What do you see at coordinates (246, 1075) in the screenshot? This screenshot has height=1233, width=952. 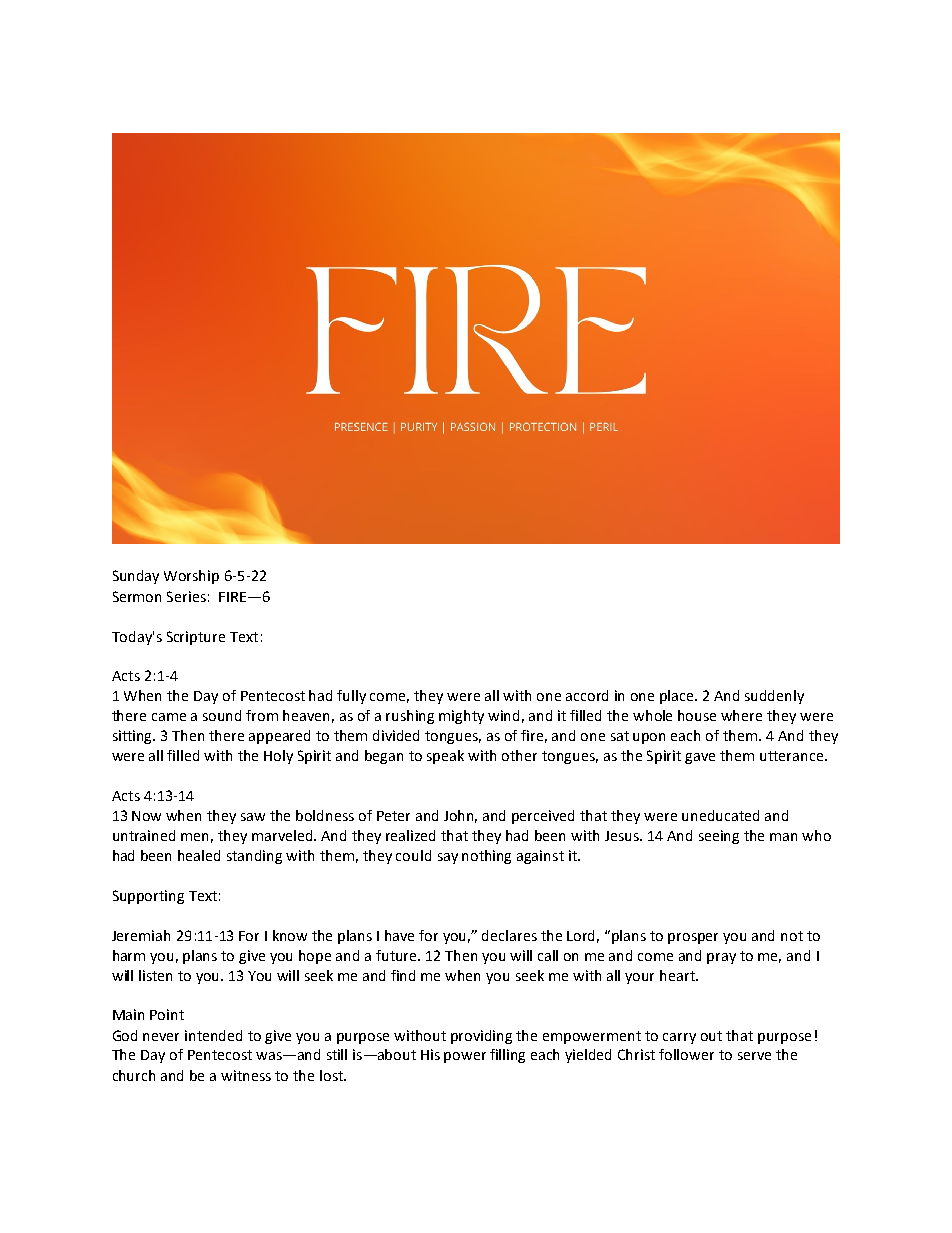 I see `witness` at bounding box center [246, 1075].
